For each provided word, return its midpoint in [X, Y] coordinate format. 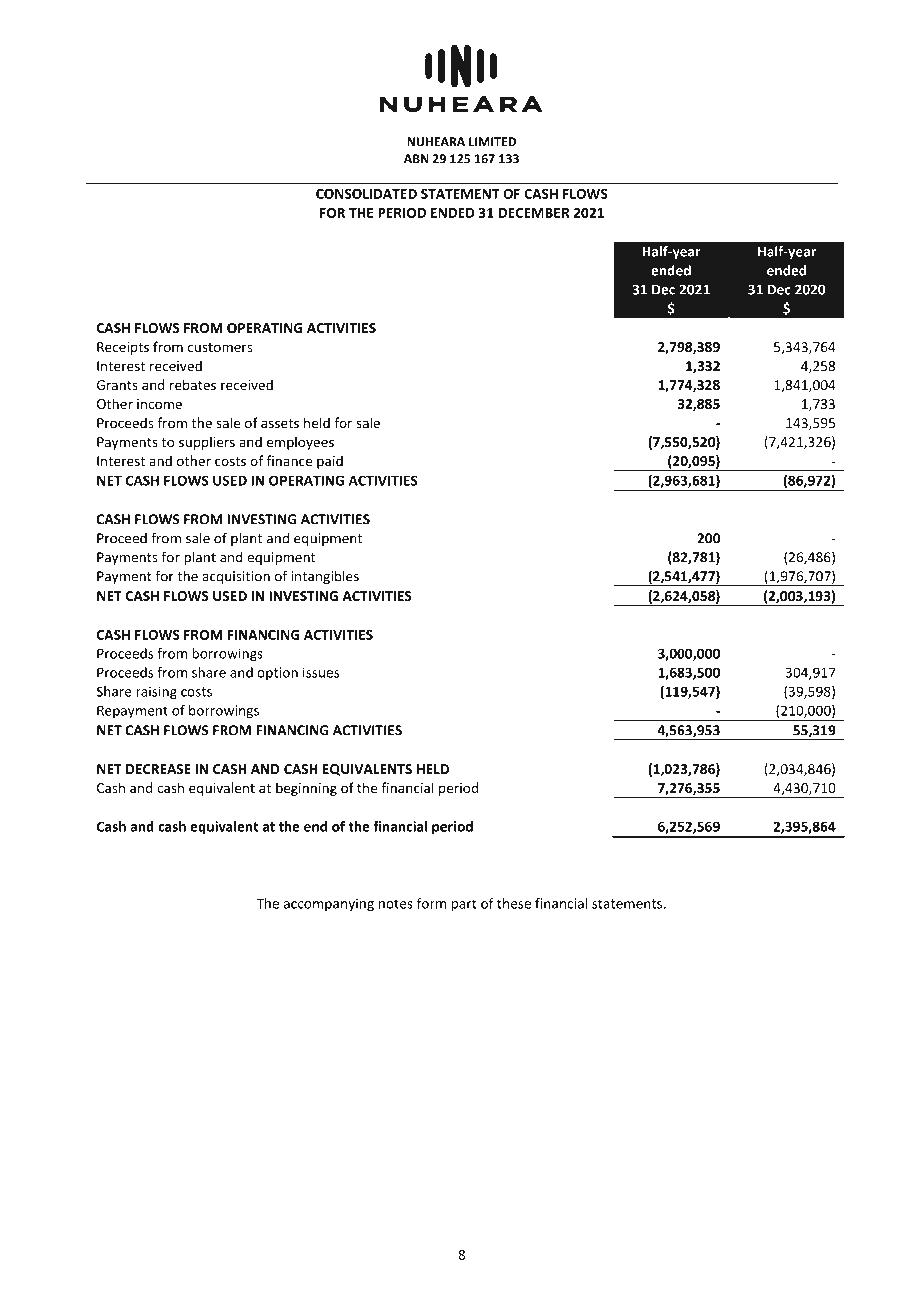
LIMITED [492, 142]
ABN [416, 159]
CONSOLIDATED [366, 194]
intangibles [325, 577]
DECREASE [158, 769]
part [464, 905]
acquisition [236, 577]
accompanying [329, 905]
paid [330, 462]
